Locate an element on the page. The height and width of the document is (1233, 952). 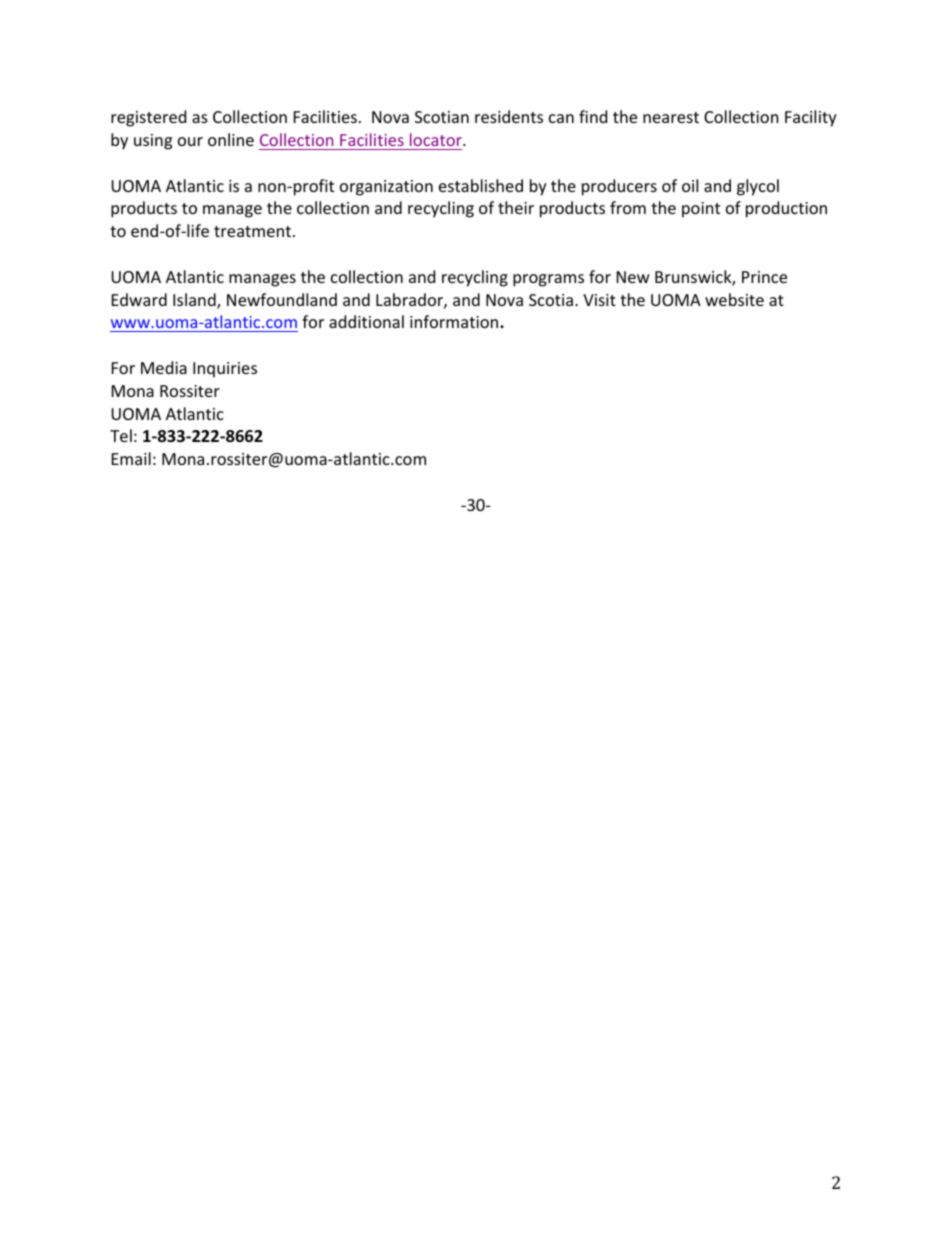
Visit is located at coordinates (599, 300).
